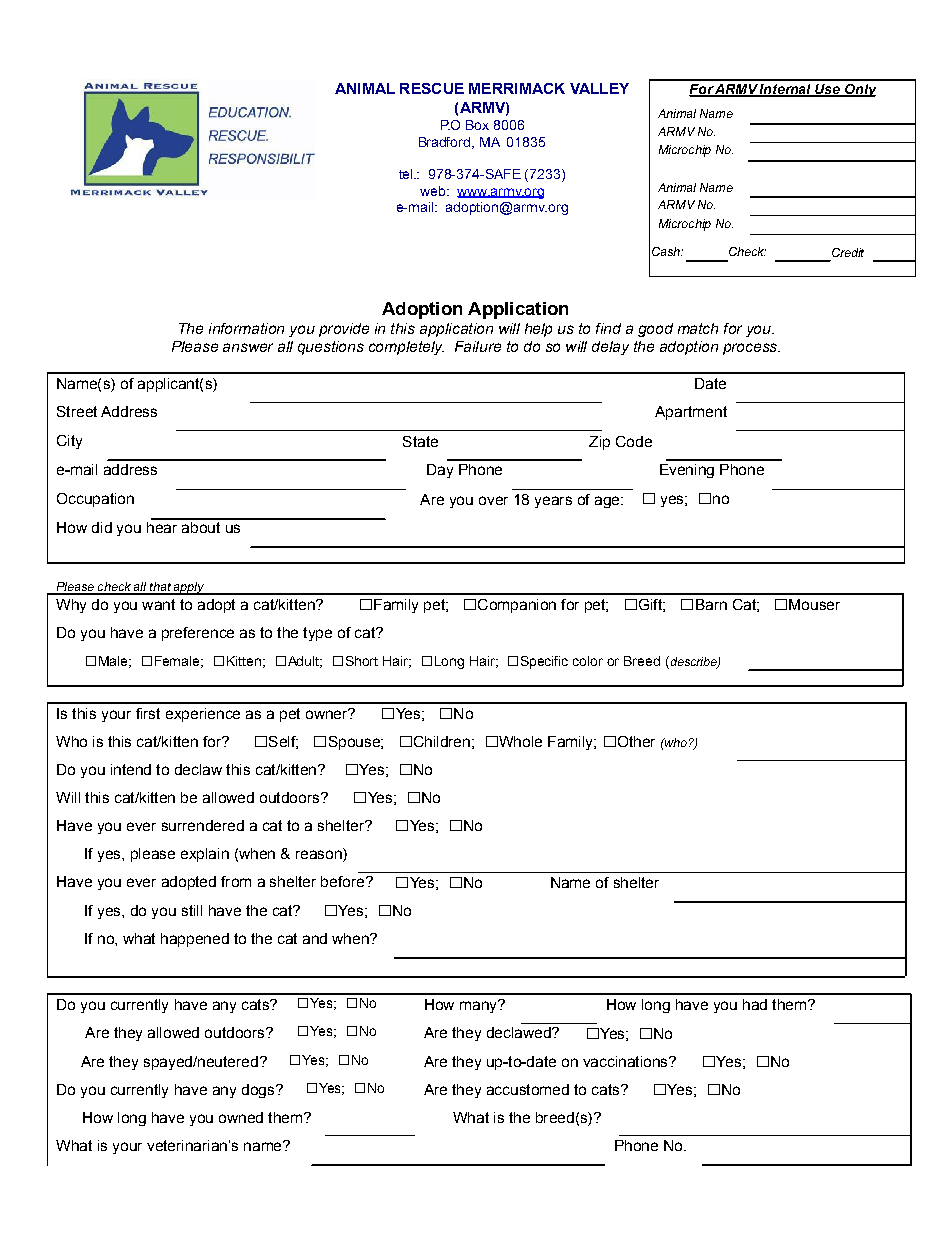 This screenshot has height=1233, width=952. Describe the element at coordinates (69, 442) in the screenshot. I see `City` at that location.
